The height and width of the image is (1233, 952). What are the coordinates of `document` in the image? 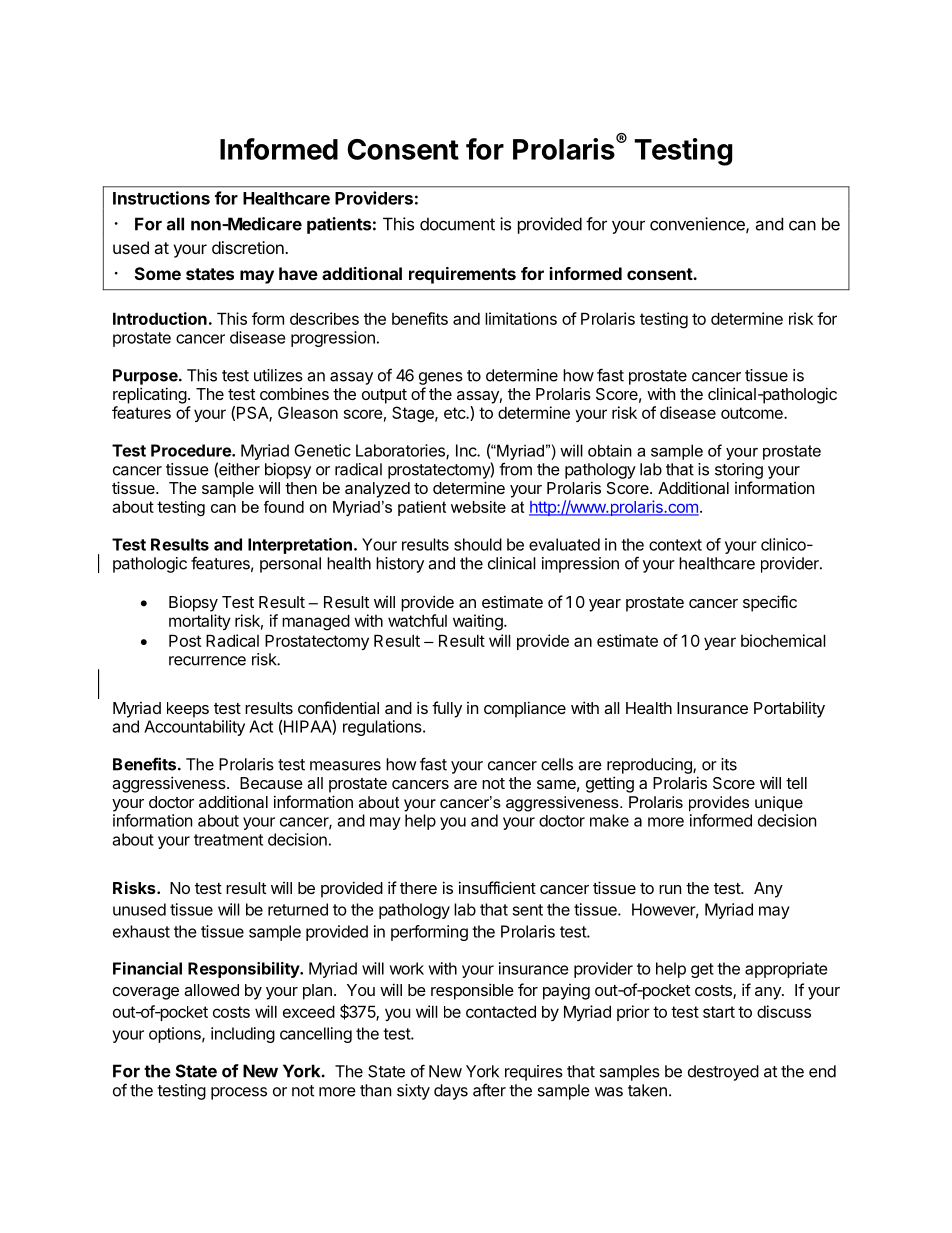 It's located at (457, 224).
